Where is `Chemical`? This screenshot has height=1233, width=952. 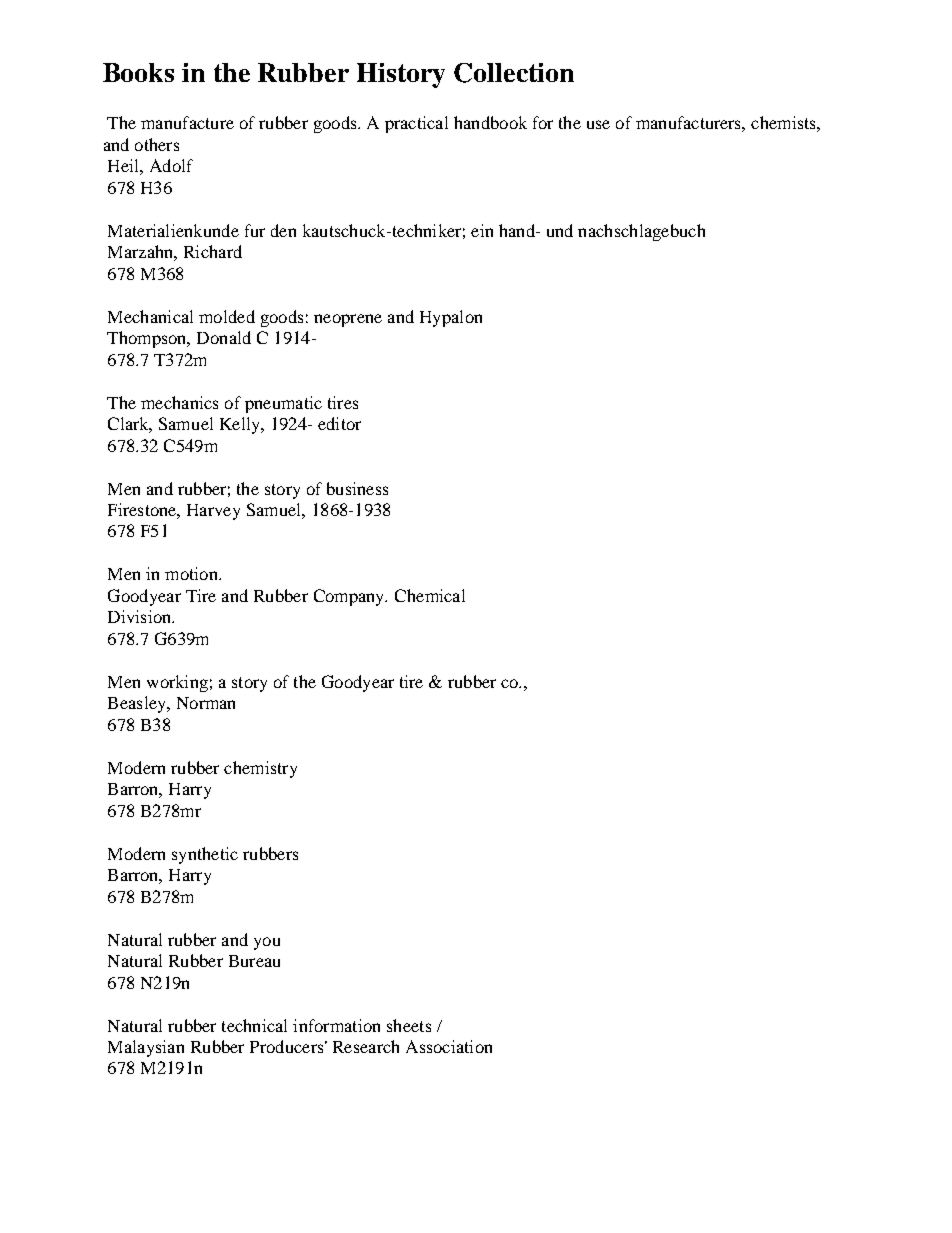
Chemical is located at coordinates (430, 595).
